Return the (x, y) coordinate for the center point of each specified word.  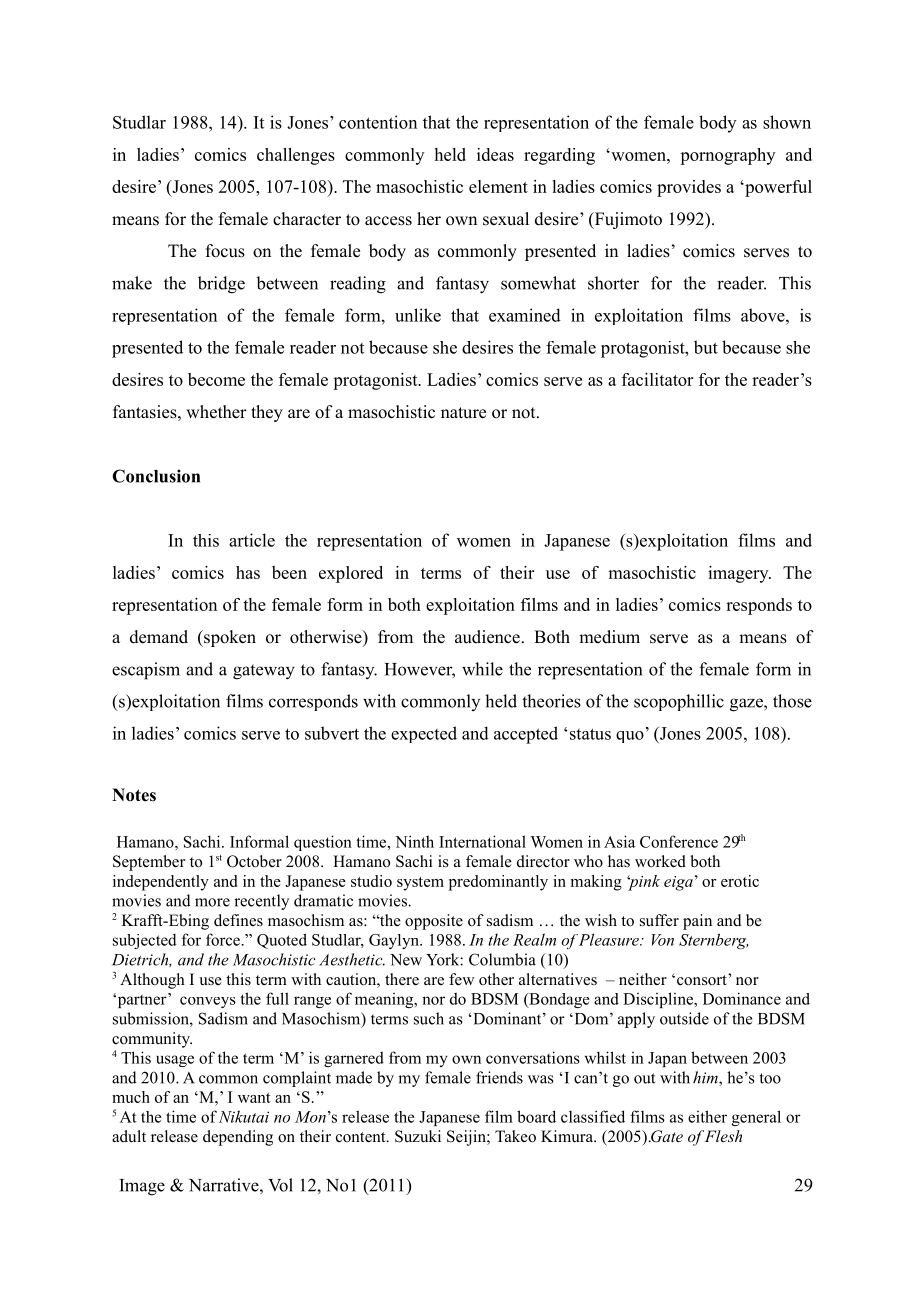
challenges (296, 156)
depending (238, 1138)
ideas (495, 154)
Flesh (723, 1136)
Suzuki (418, 1136)
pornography (727, 156)
